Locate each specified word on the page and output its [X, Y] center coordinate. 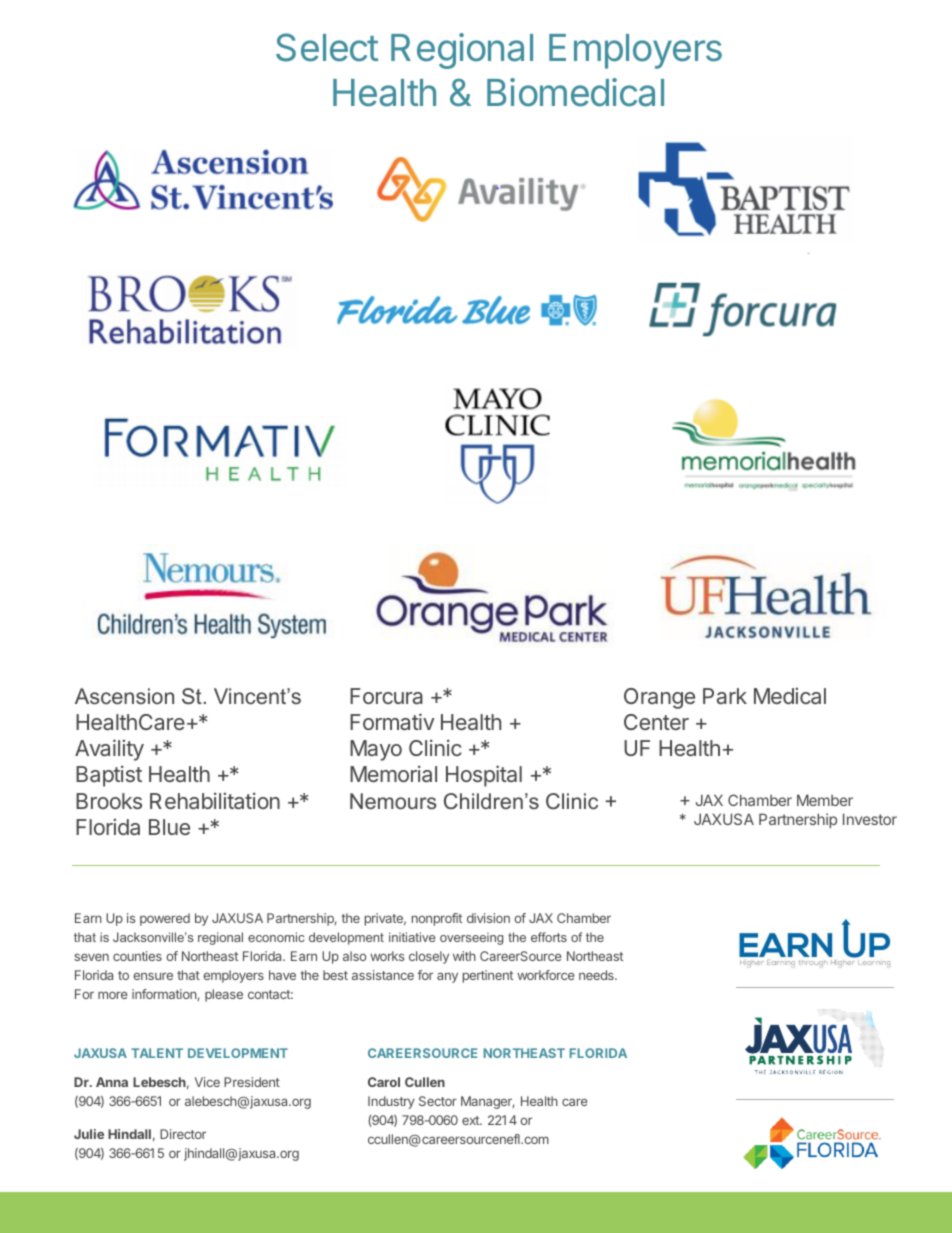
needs [597, 975]
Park [725, 696]
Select [327, 47]
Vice [207, 1082]
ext [471, 1120]
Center [656, 722]
